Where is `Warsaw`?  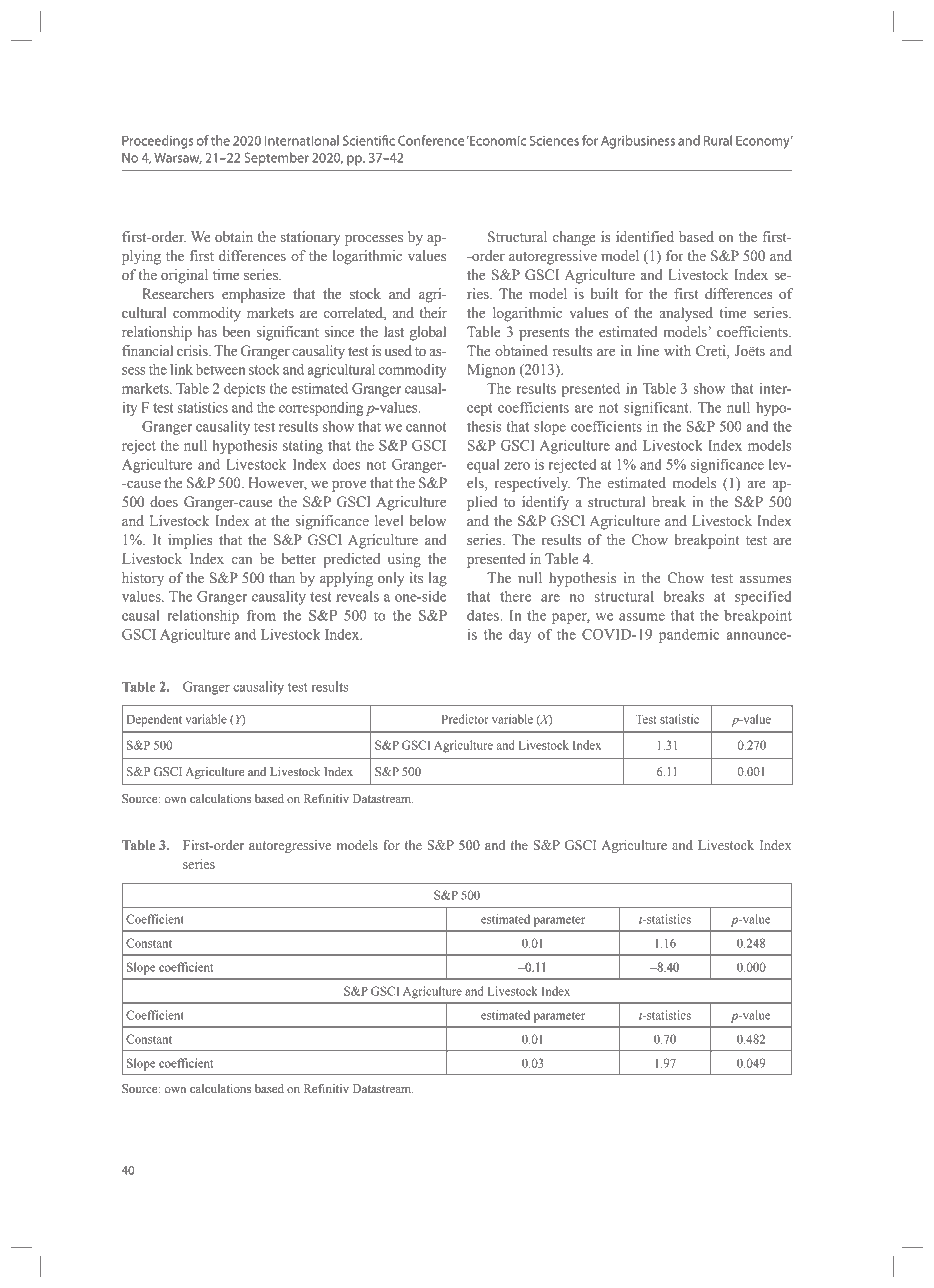 Warsaw is located at coordinates (178, 158).
